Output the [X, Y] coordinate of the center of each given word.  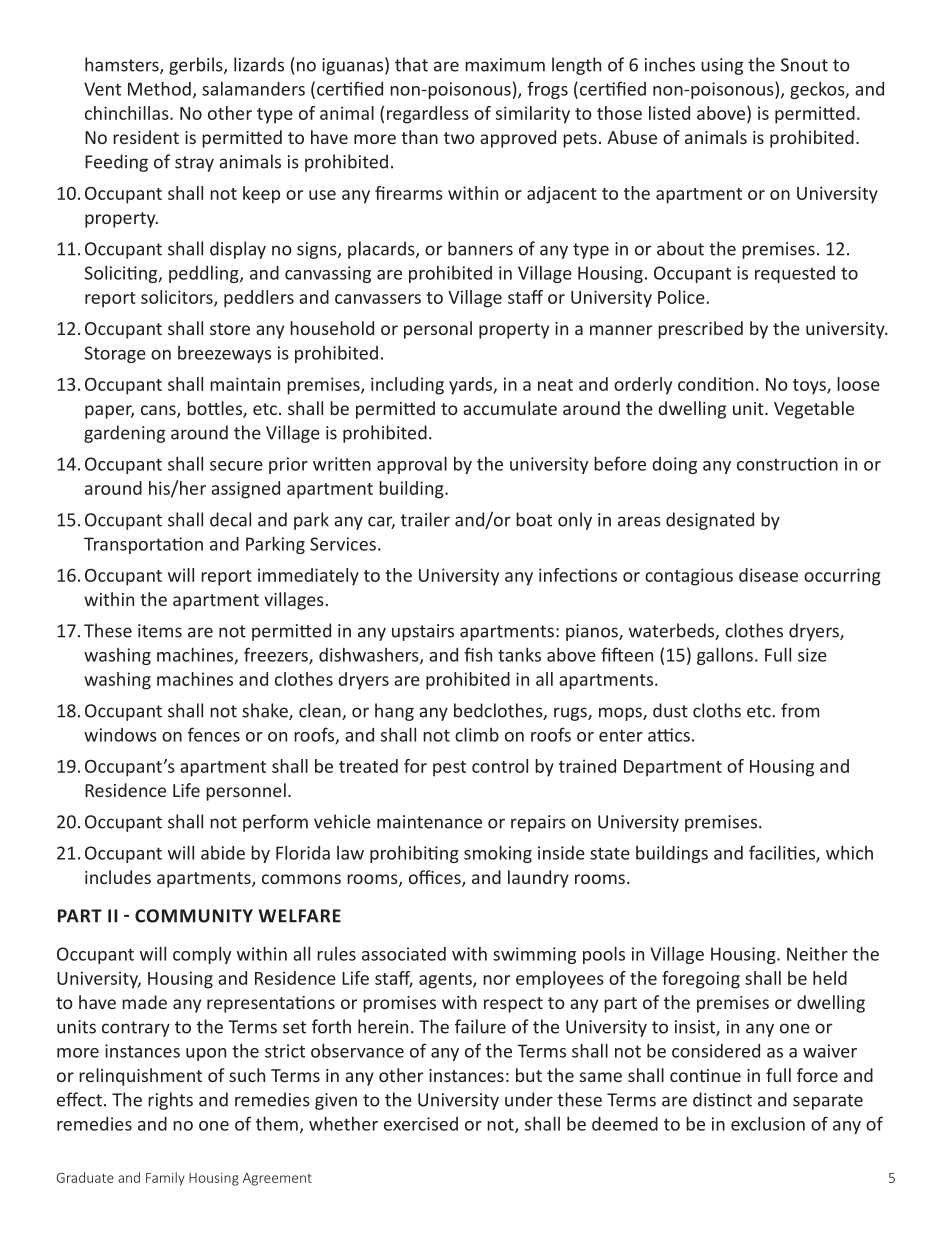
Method [159, 88]
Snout [804, 65]
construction [787, 464]
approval [412, 465]
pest [449, 769]
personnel [246, 792]
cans [159, 411]
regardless [428, 115]
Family [165, 1179]
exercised [421, 1124]
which [849, 852]
